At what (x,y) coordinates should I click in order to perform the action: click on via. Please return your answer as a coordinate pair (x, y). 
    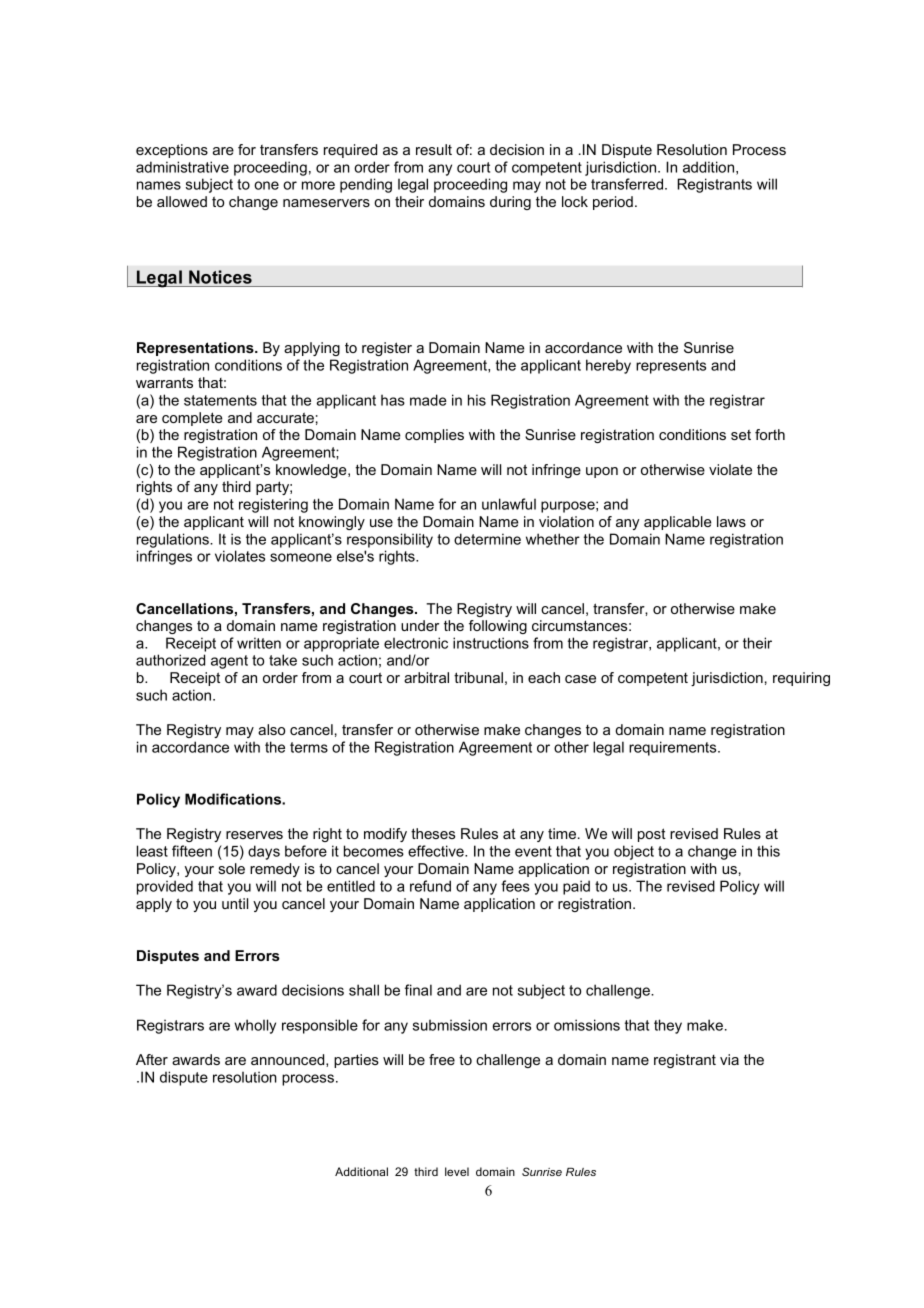
    Looking at the image, I should click on (729, 1059).
